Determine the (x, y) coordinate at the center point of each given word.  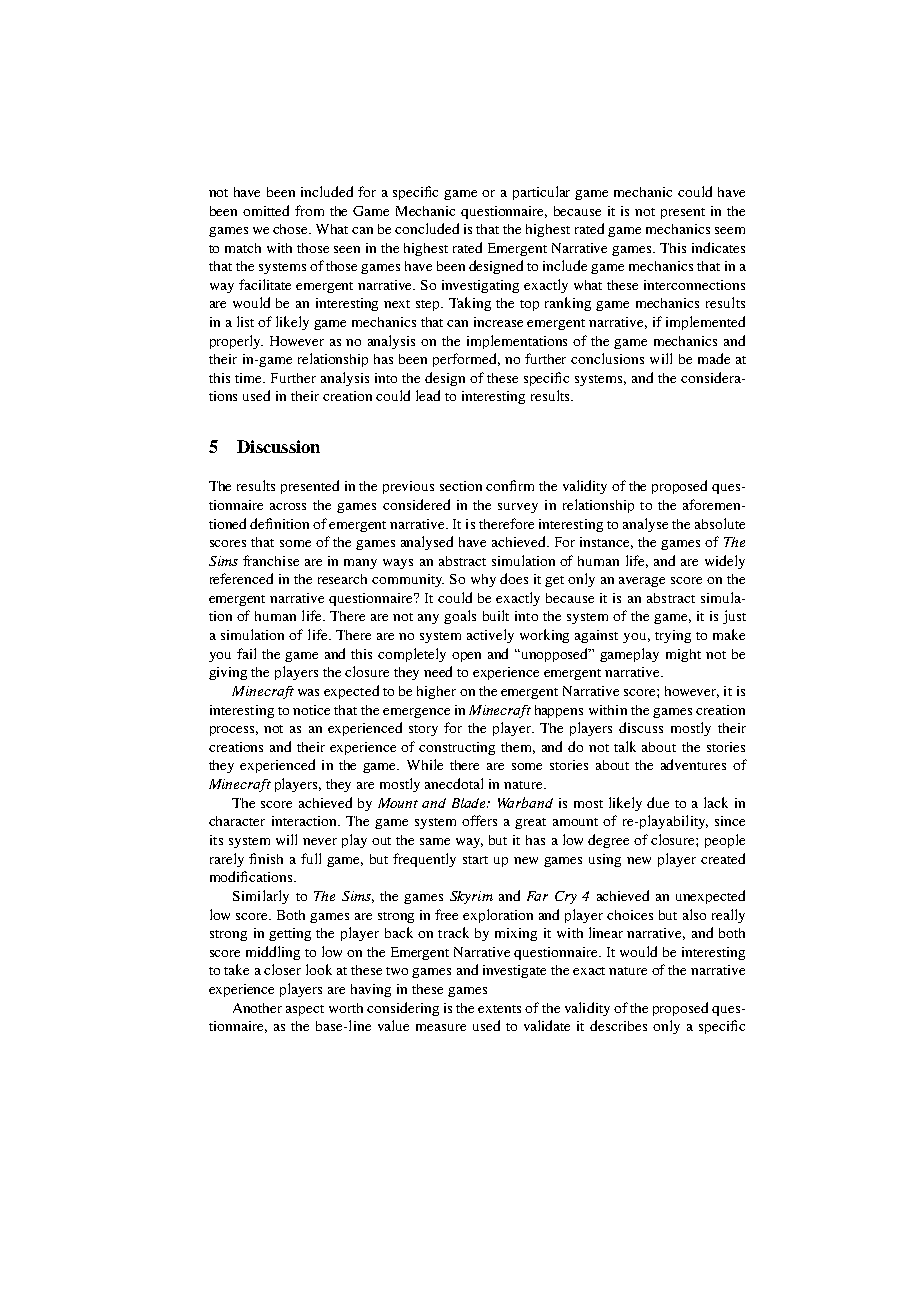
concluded (427, 228)
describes (618, 1025)
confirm (510, 485)
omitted (266, 210)
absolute (720, 523)
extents (499, 1009)
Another (257, 1008)
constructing (457, 748)
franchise (271, 560)
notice (311, 710)
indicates (718, 247)
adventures (693, 764)
